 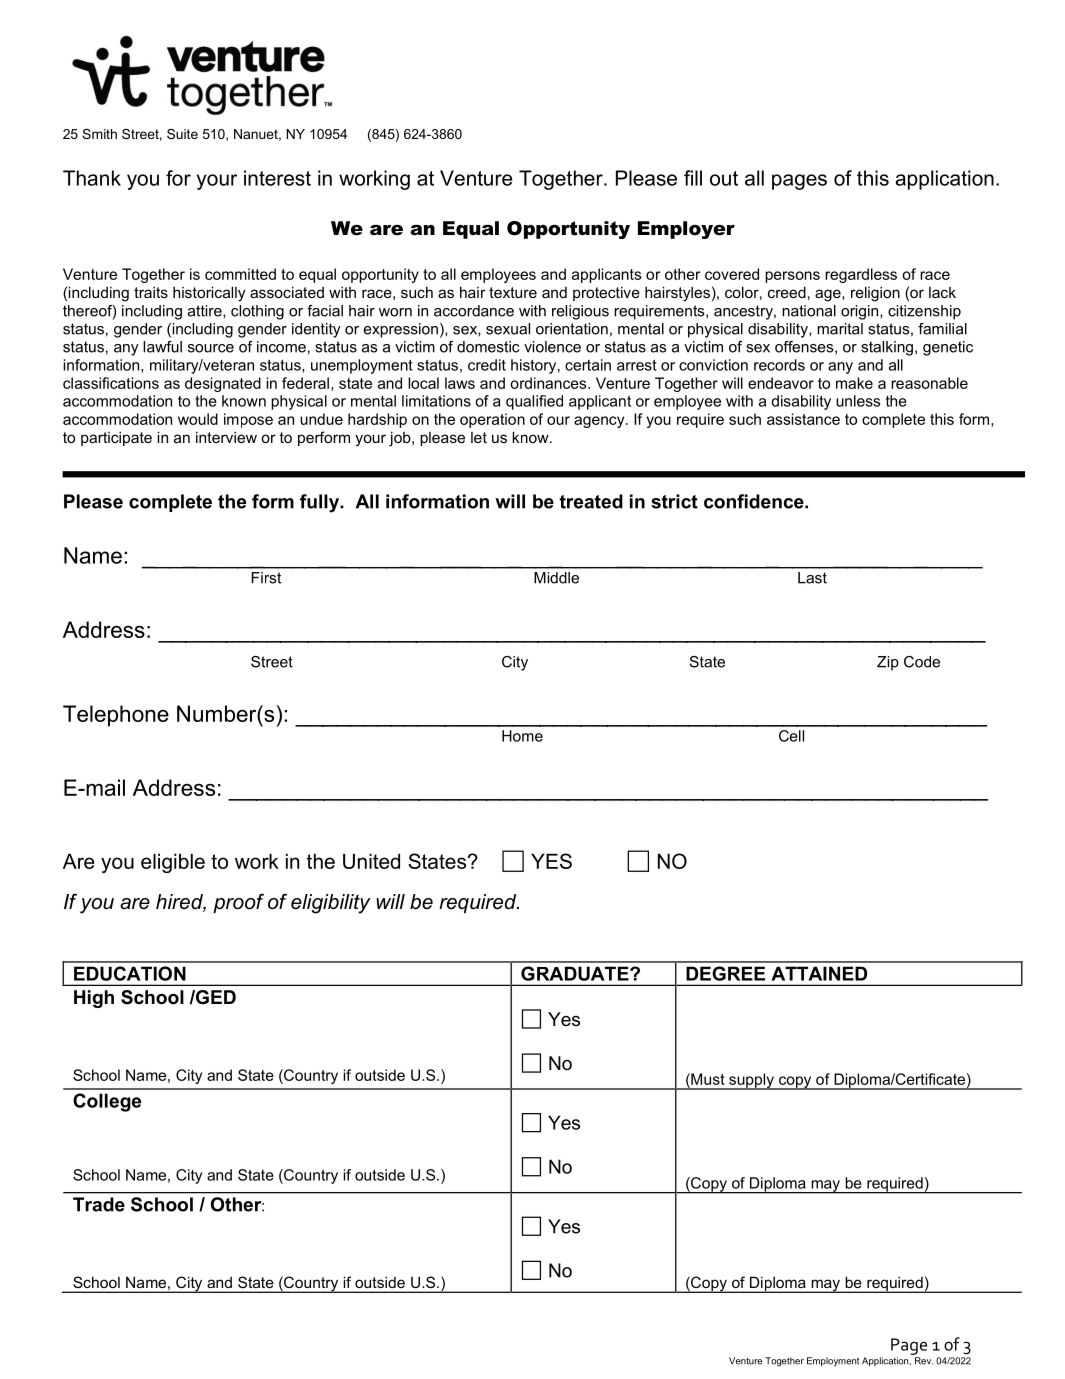 What do you see at coordinates (513, 292) in the image?
I see `texture` at bounding box center [513, 292].
